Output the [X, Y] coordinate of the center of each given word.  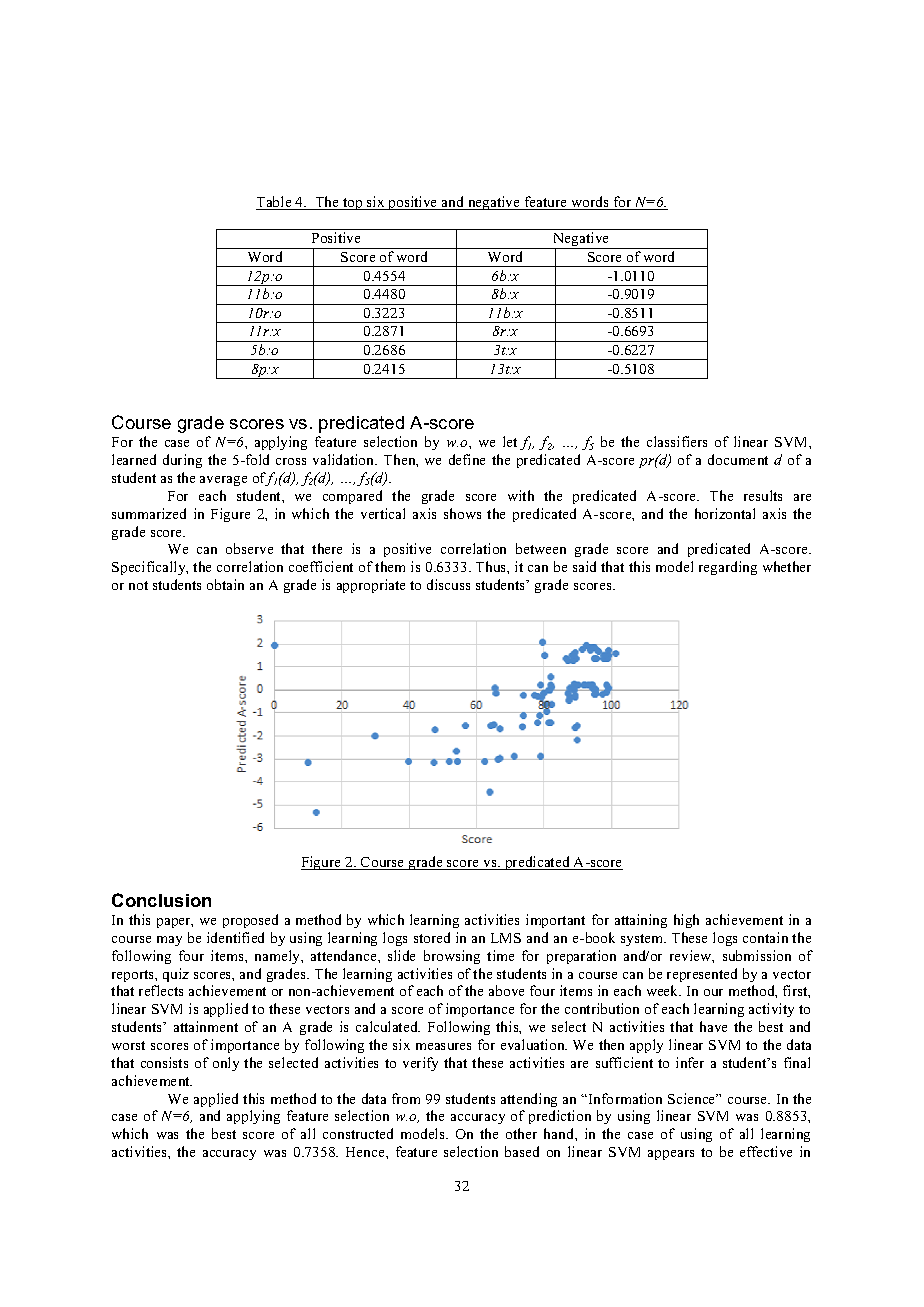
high [686, 921]
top [353, 204]
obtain [225, 584]
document [738, 459]
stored [432, 937]
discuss [448, 584]
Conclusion [161, 900]
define [467, 459]
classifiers [677, 441]
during [182, 461]
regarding [728, 568]
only [226, 1064]
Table [275, 203]
